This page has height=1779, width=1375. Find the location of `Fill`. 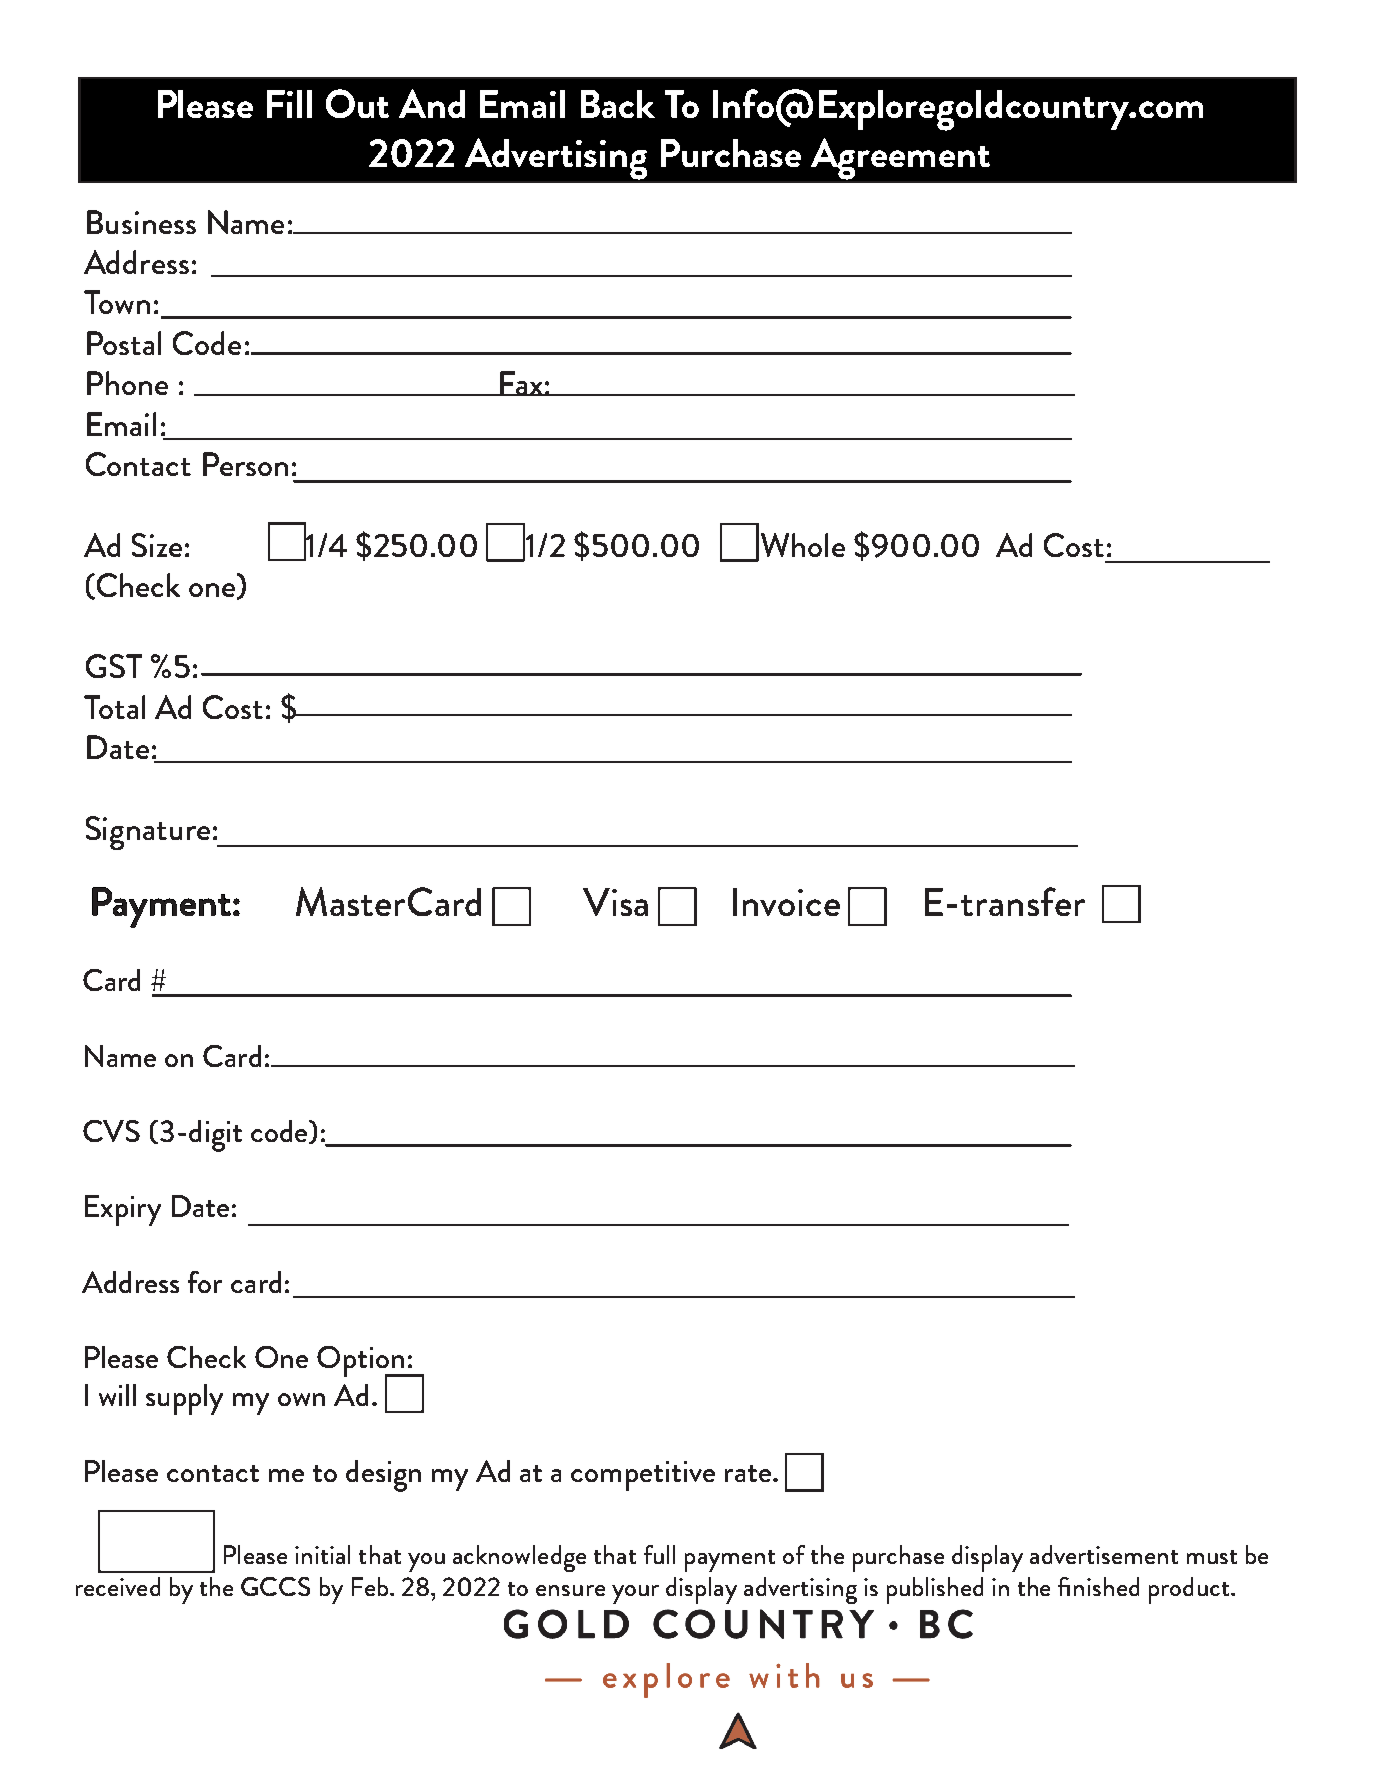

Fill is located at coordinates (289, 104).
